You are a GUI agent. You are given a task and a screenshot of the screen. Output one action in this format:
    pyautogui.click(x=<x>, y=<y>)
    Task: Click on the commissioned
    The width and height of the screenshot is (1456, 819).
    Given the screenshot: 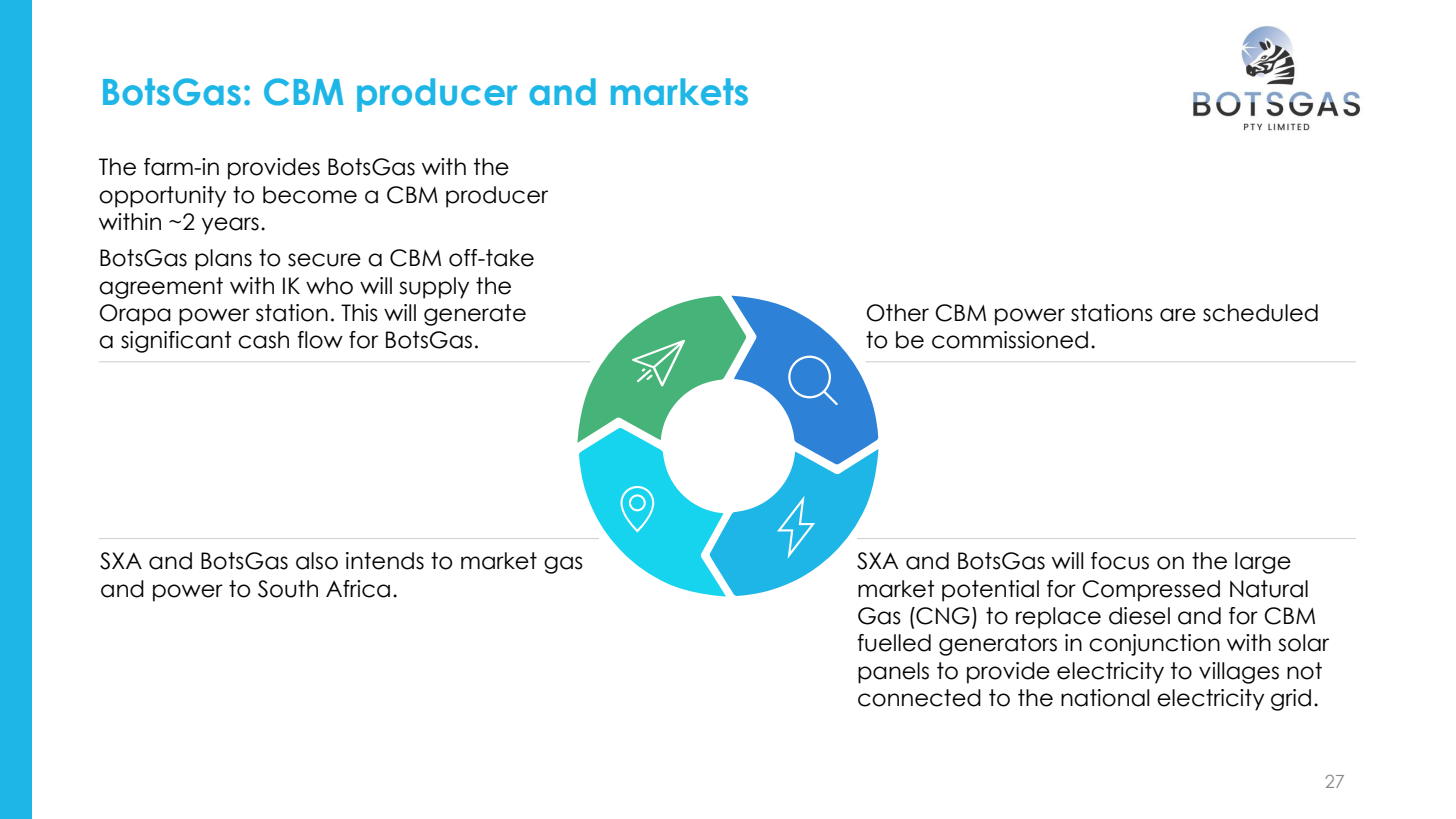 What is the action you would take?
    pyautogui.click(x=1010, y=340)
